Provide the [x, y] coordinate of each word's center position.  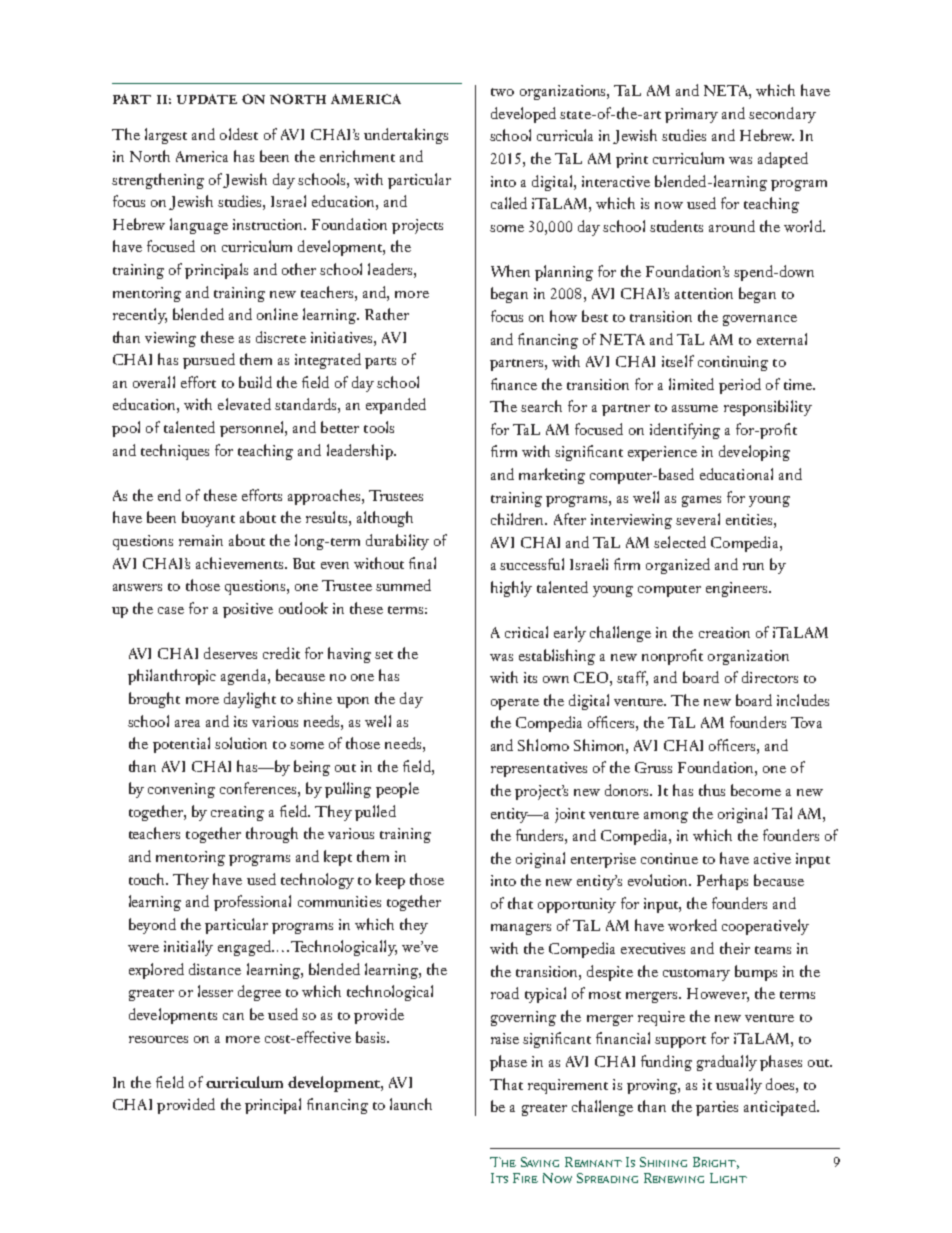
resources [158, 1039]
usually [739, 1086]
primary [691, 115]
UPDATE [207, 99]
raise [505, 1038]
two [502, 92]
